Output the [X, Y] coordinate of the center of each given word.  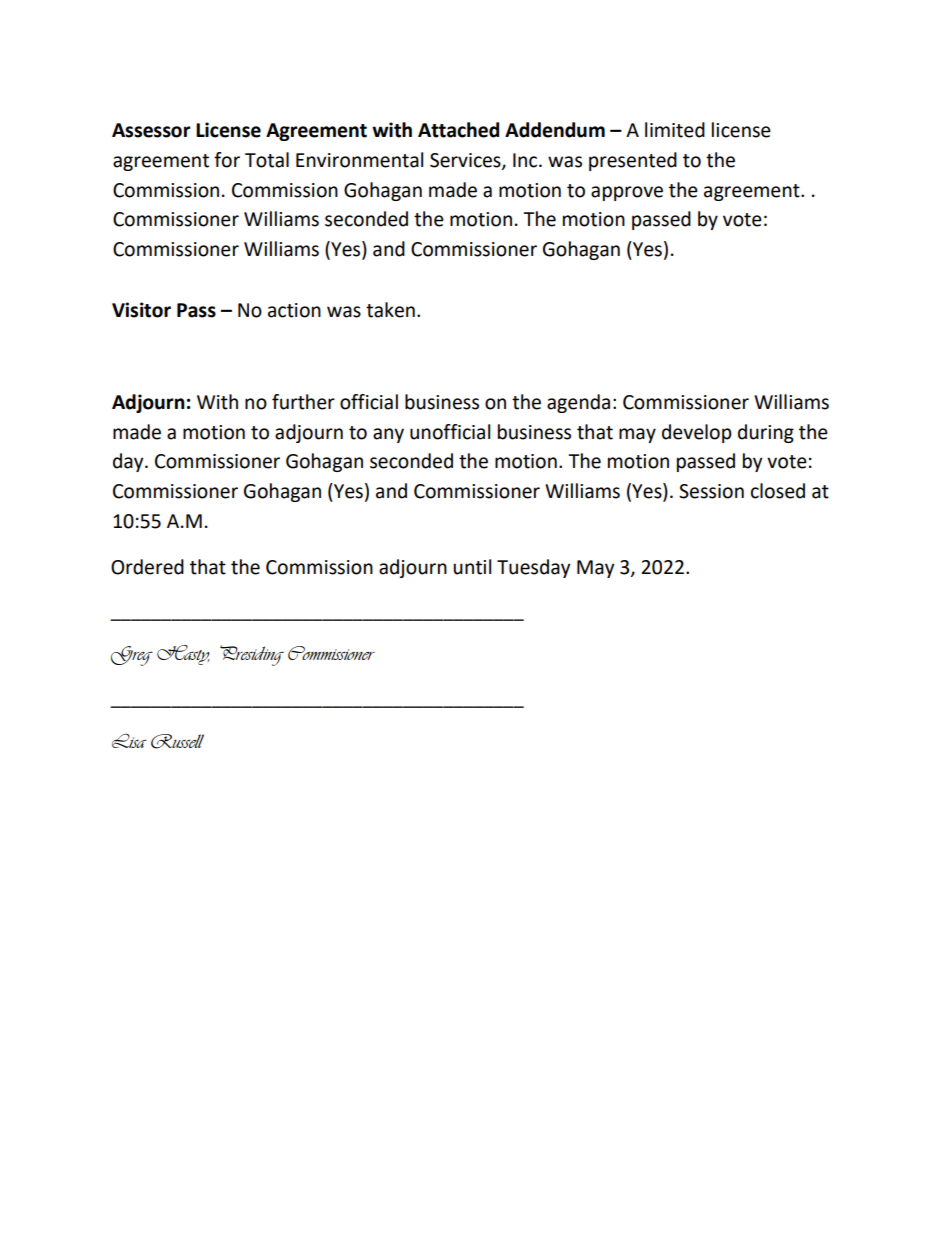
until [472, 567]
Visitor [141, 310]
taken [390, 310]
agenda [578, 403]
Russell [177, 741]
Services [466, 161]
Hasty [183, 655]
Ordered [147, 567]
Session [711, 491]
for [227, 160]
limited [675, 130]
